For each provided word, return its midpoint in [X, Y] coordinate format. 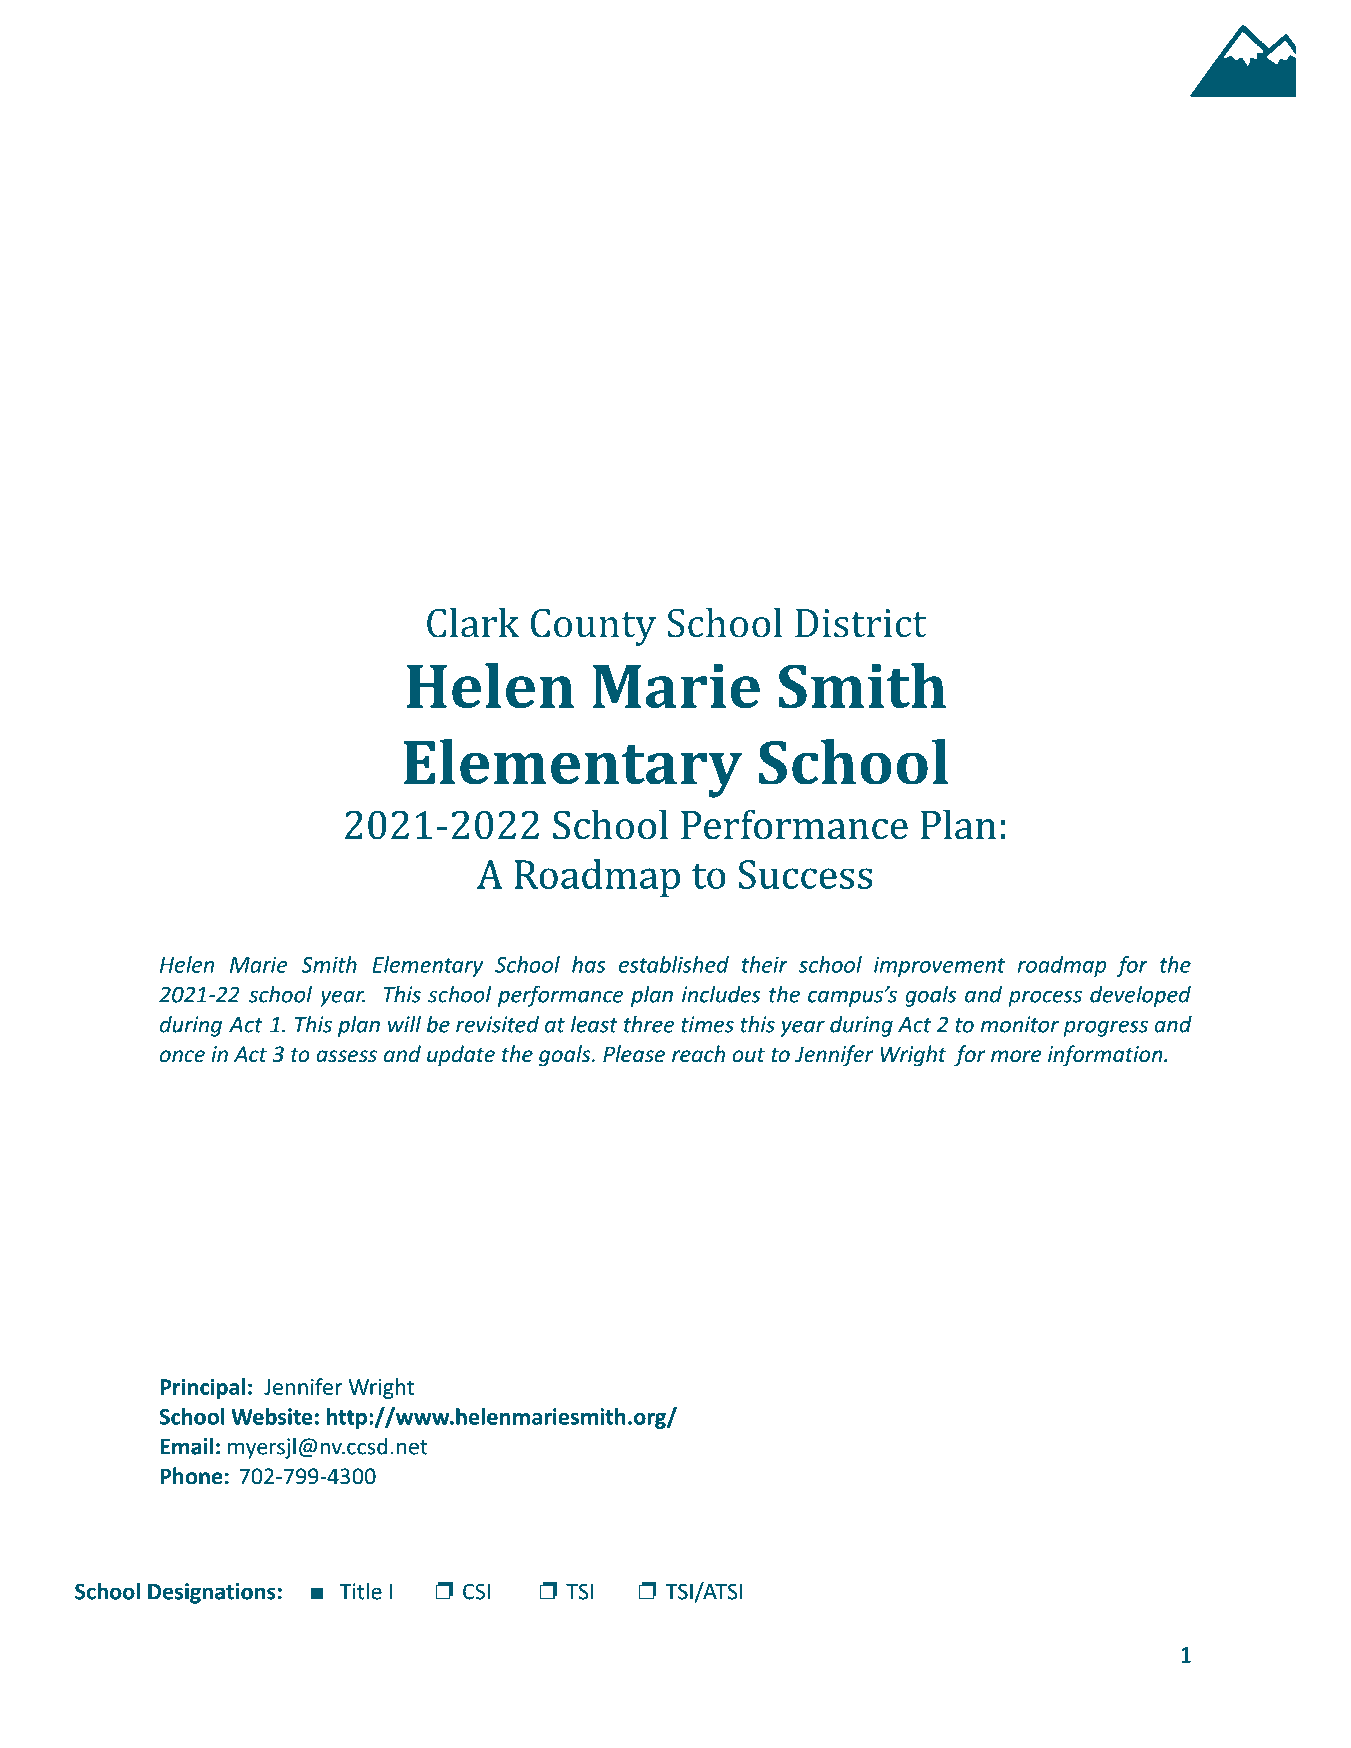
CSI [476, 1591]
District [860, 623]
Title [360, 1591]
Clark [473, 622]
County [593, 627]
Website [272, 1416]
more [1016, 1056]
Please [634, 1054]
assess [346, 1056]
